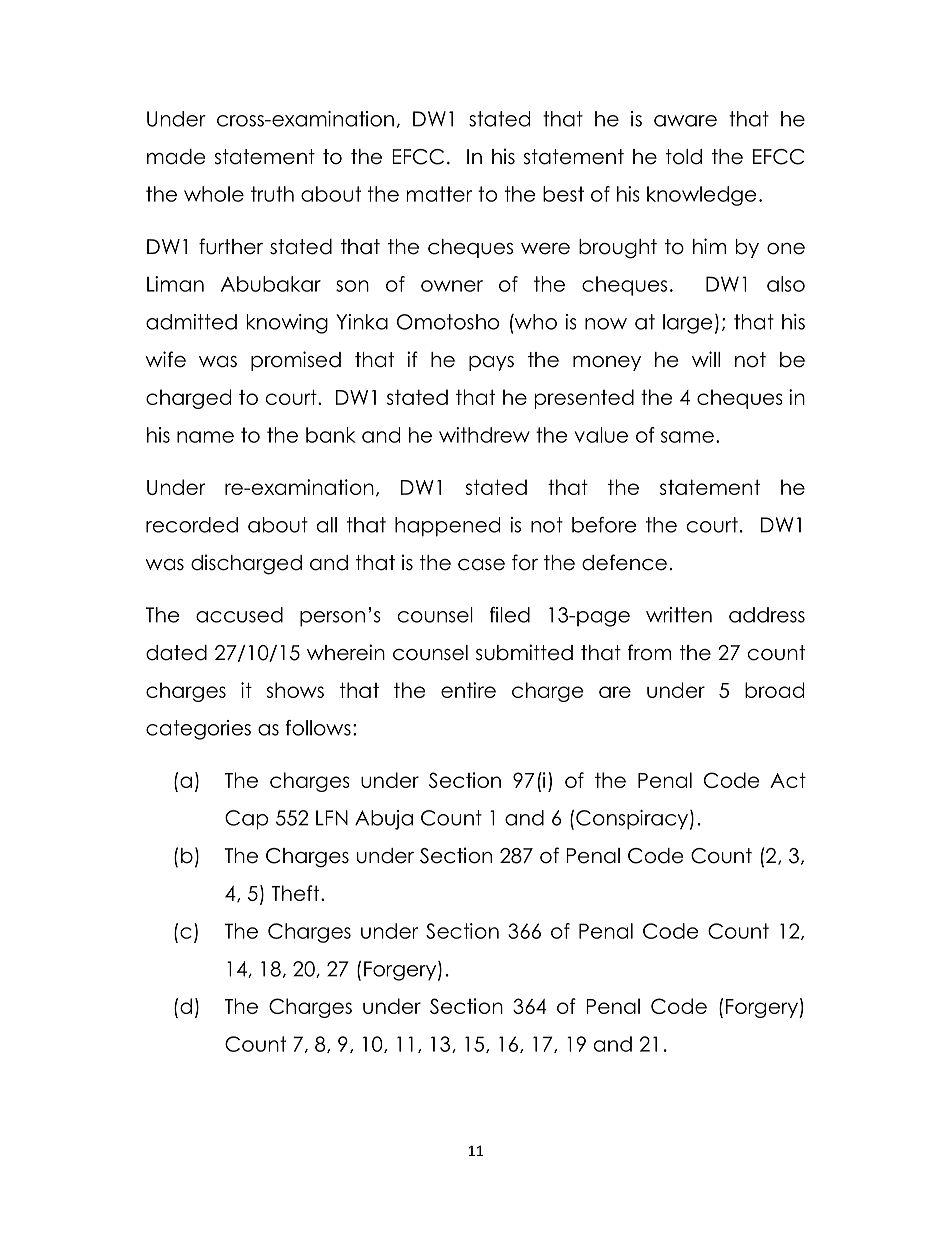  I want to click on accused, so click(239, 615).
